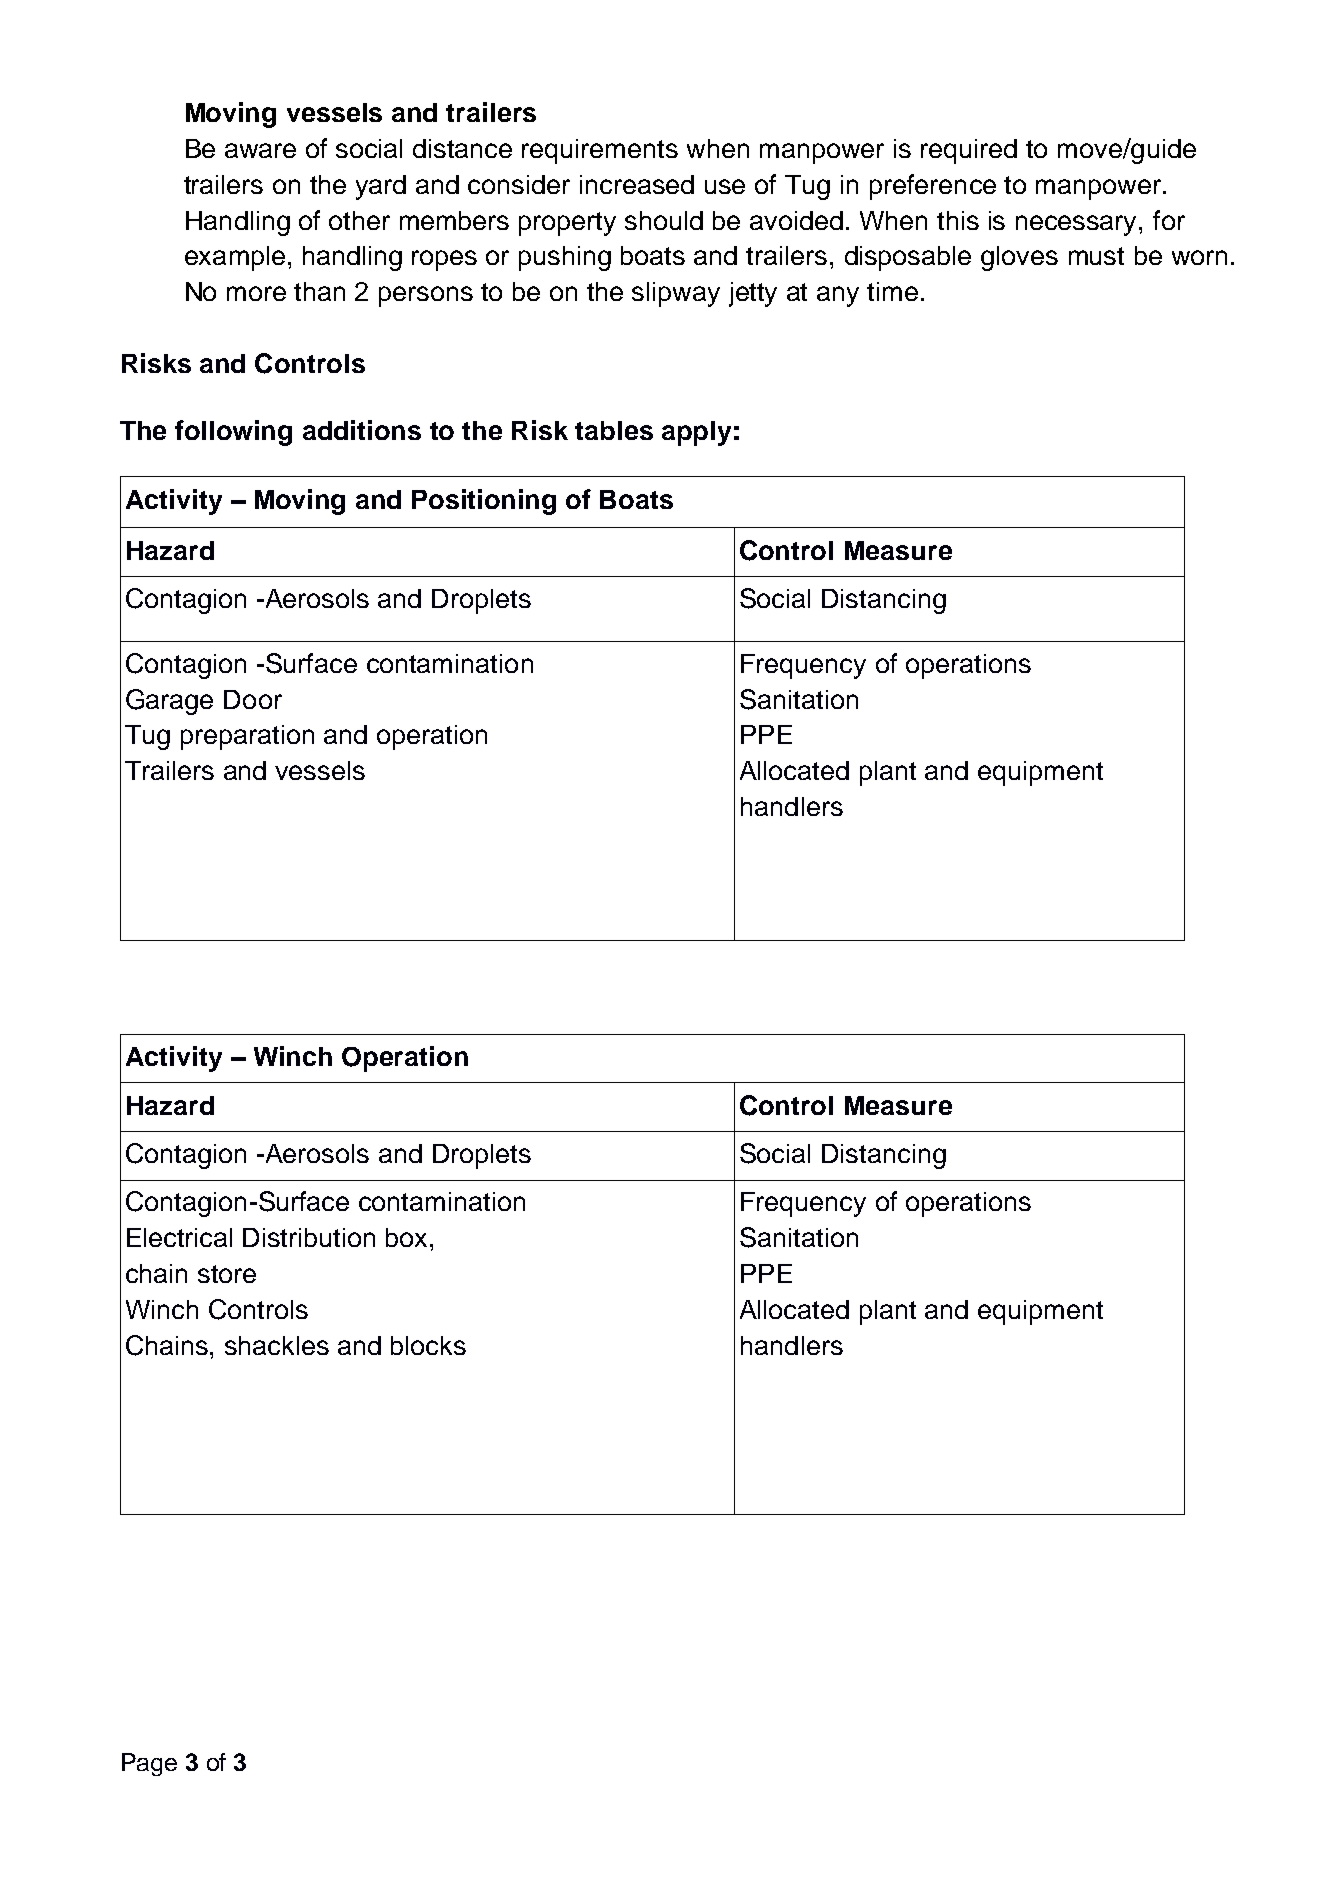  What do you see at coordinates (149, 1764) in the screenshot?
I see `Page` at bounding box center [149, 1764].
